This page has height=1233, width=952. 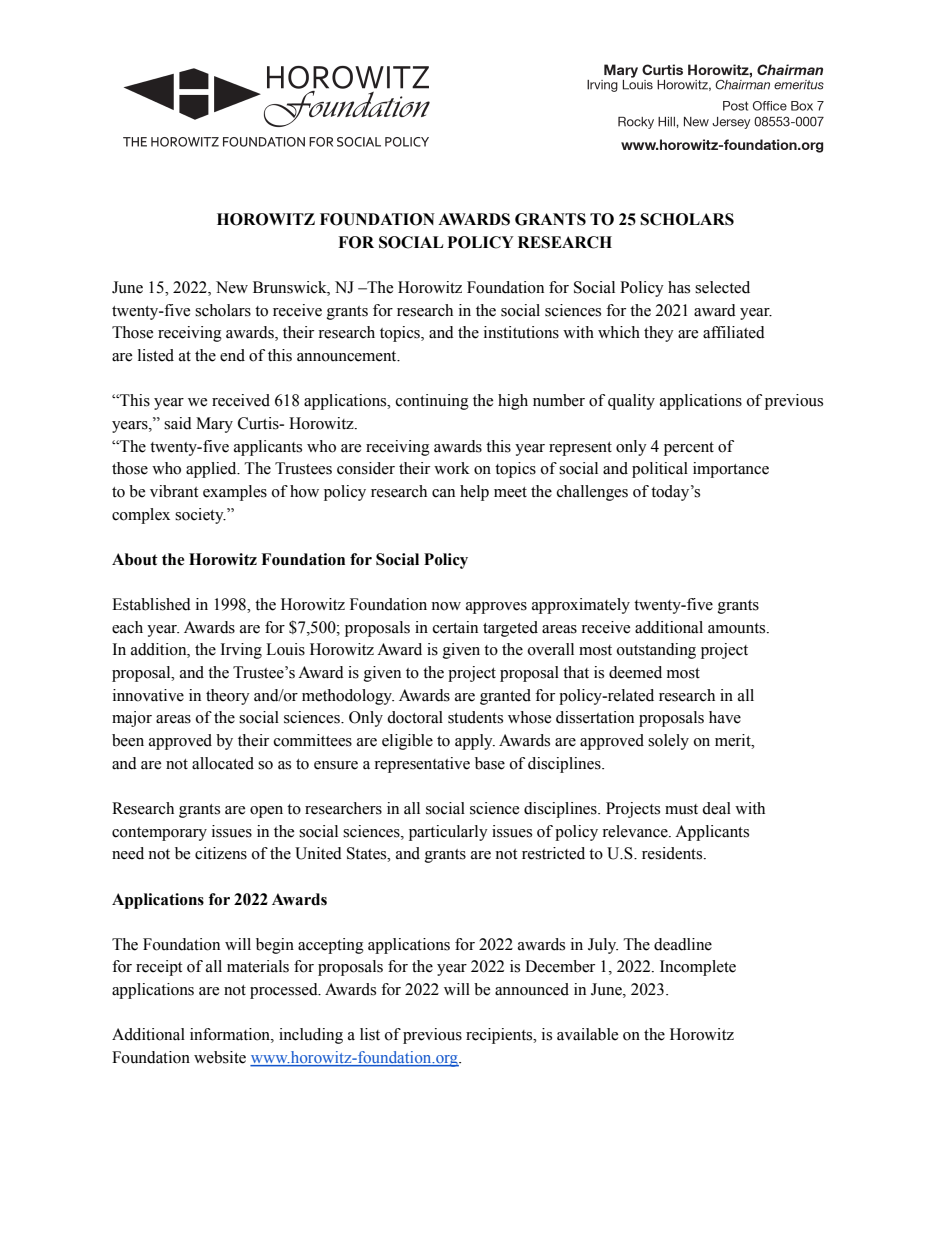 What do you see at coordinates (500, 1036) in the page?
I see `recipients` at bounding box center [500, 1036].
